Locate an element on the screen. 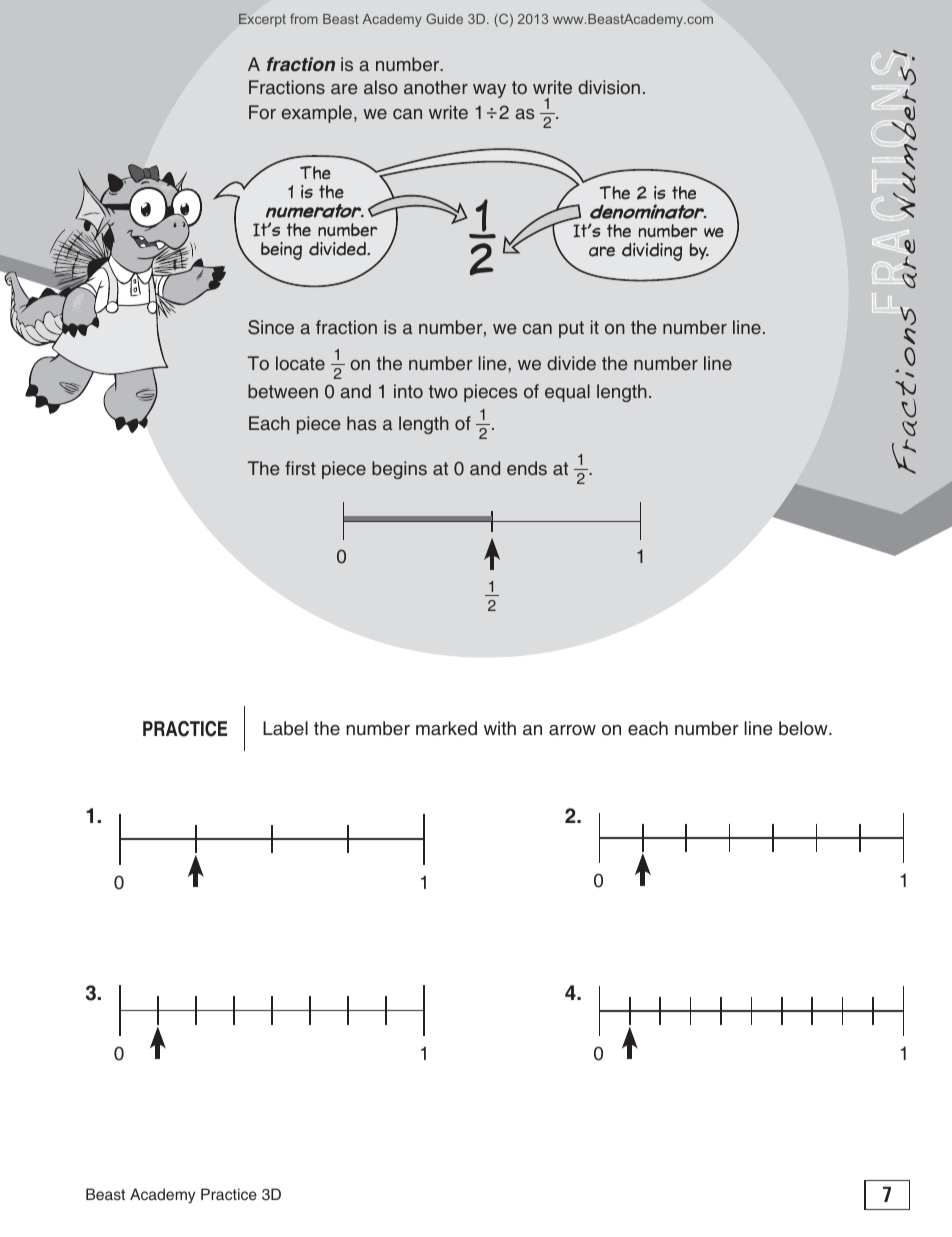 The image size is (952, 1237). Label is located at coordinates (285, 728).
